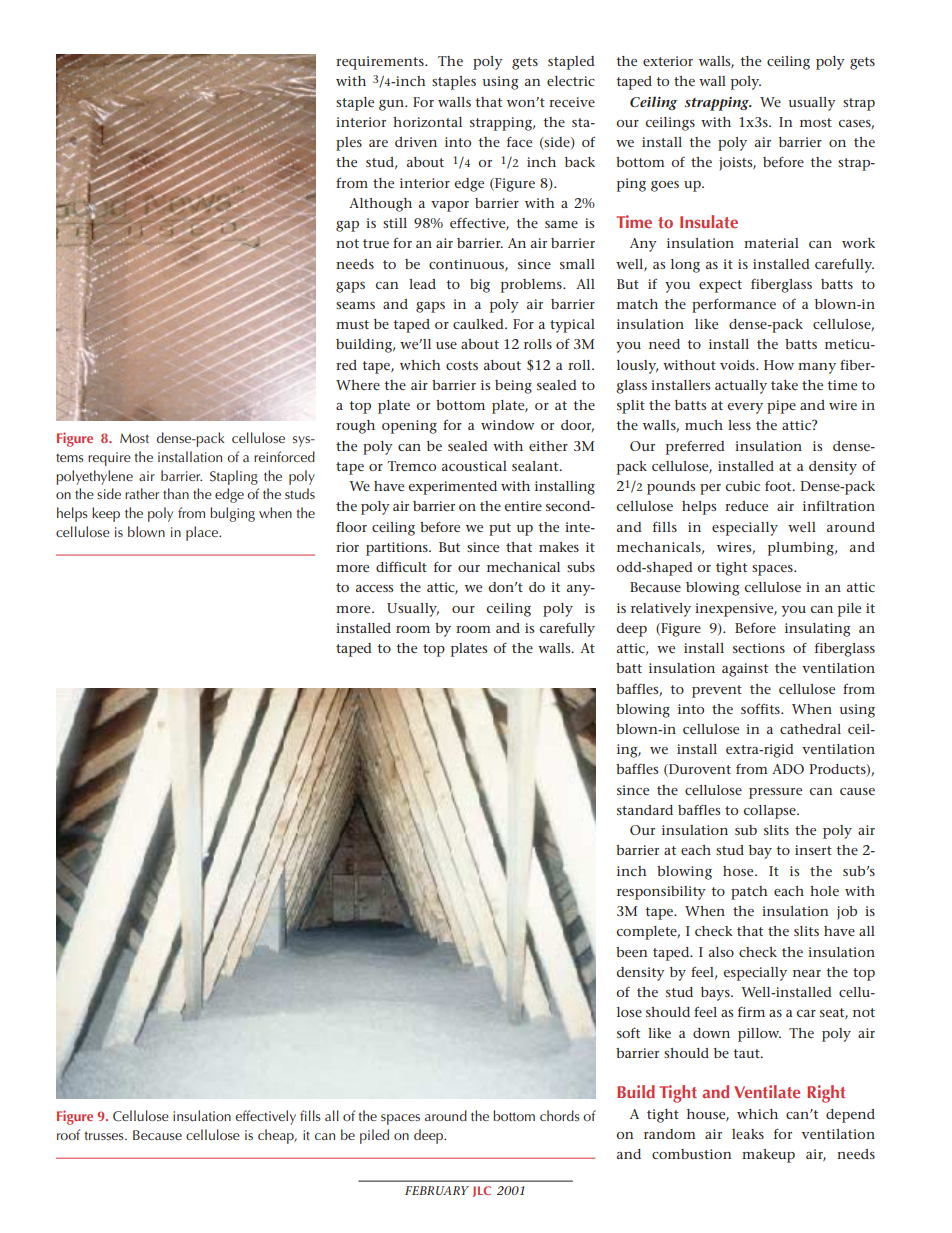  Describe the element at coordinates (462, 365) in the page. I see `costs` at that location.
